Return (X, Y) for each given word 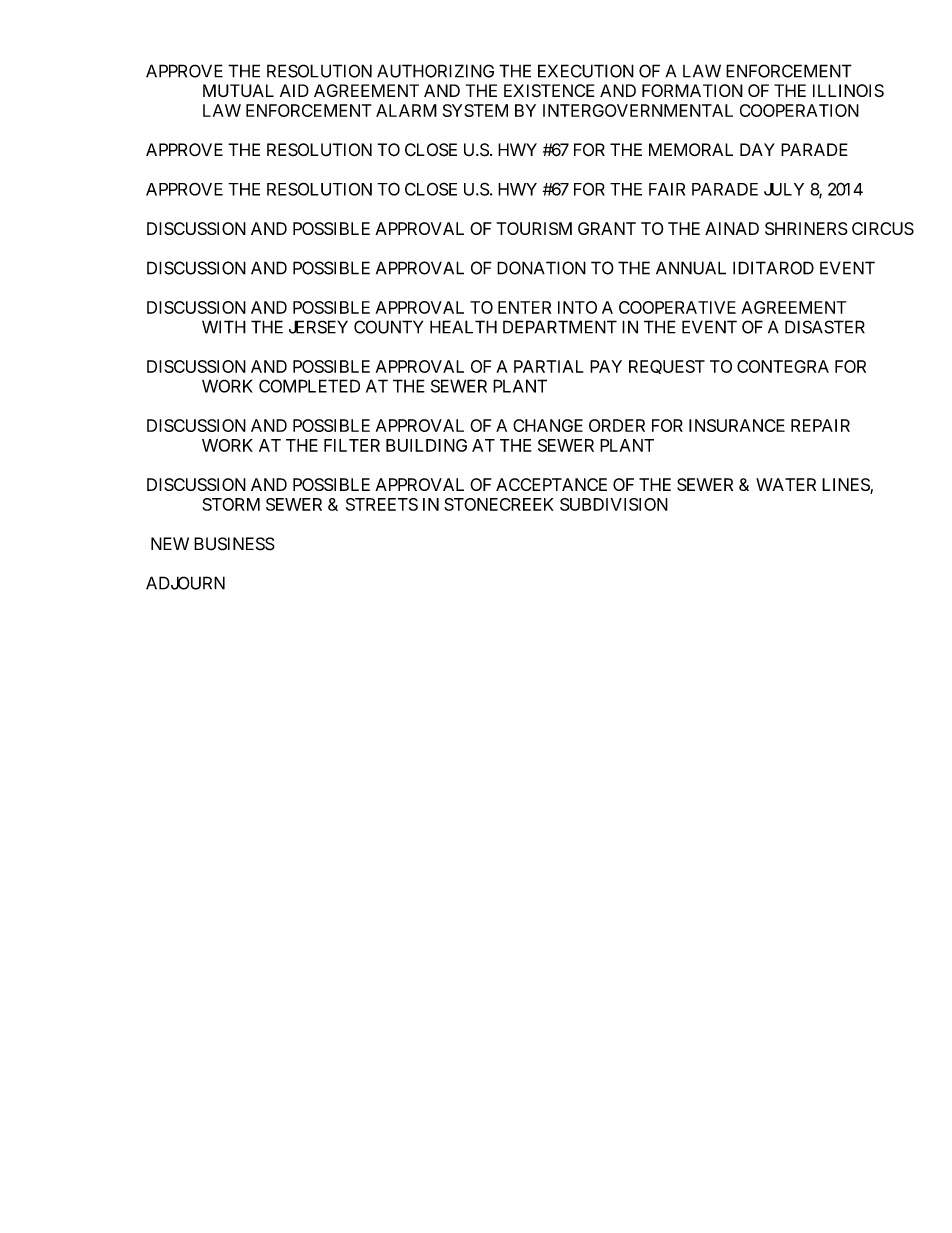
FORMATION (692, 90)
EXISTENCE (549, 91)
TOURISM (534, 228)
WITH (224, 327)
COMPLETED (309, 386)
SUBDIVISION (614, 504)
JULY (784, 189)
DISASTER (825, 327)
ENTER (524, 307)
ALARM (406, 110)
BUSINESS (234, 544)
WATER (786, 484)
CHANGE (548, 425)
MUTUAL (238, 90)
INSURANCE (737, 425)
